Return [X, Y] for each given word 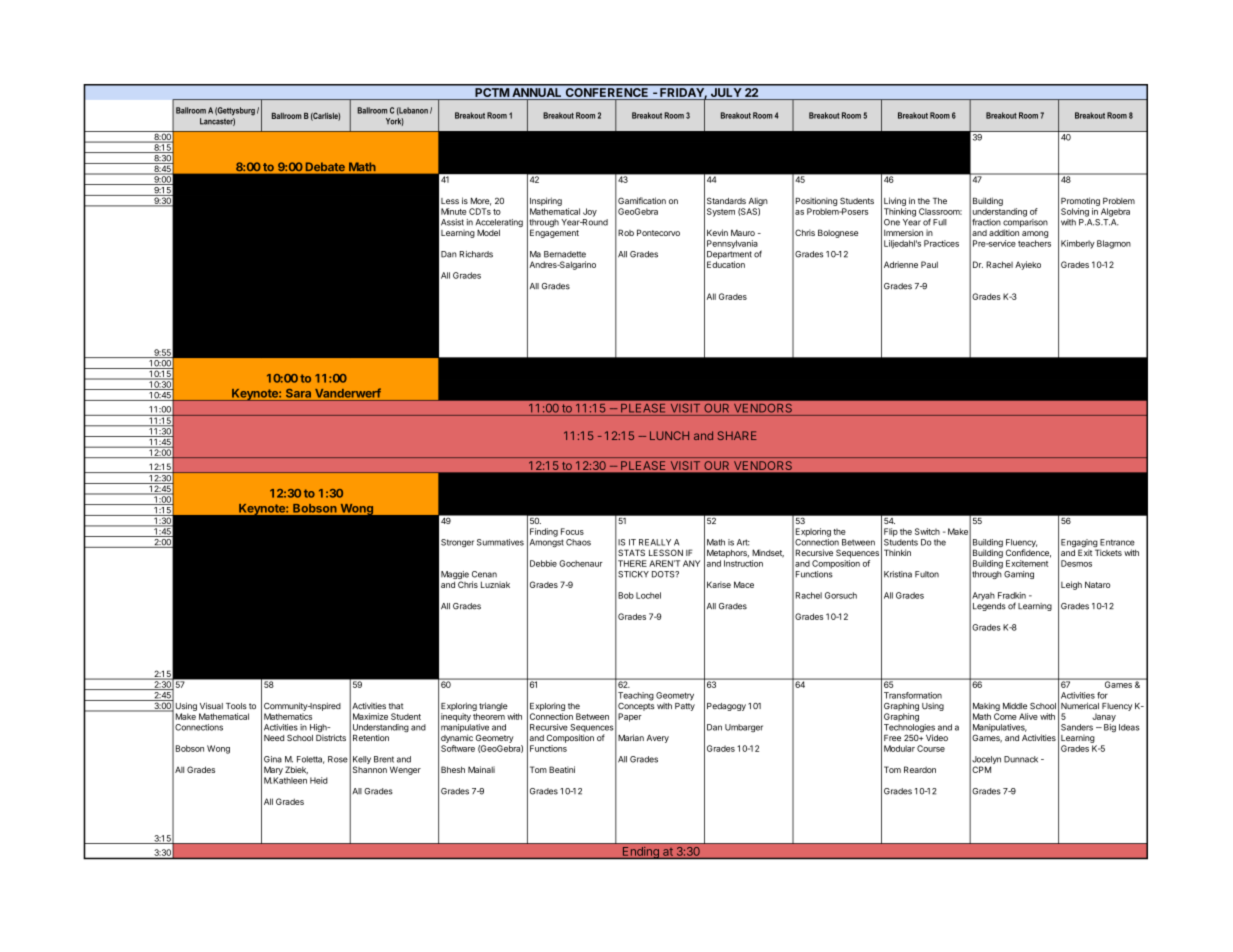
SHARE [737, 435]
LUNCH [669, 435]
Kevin [717, 232]
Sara [298, 393]
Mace [744, 584]
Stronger [457, 543]
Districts [331, 737]
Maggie [455, 576]
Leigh [1071, 585]
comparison [1025, 224]
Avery [658, 739]
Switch [927, 531]
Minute [453, 211]
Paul [929, 264]
